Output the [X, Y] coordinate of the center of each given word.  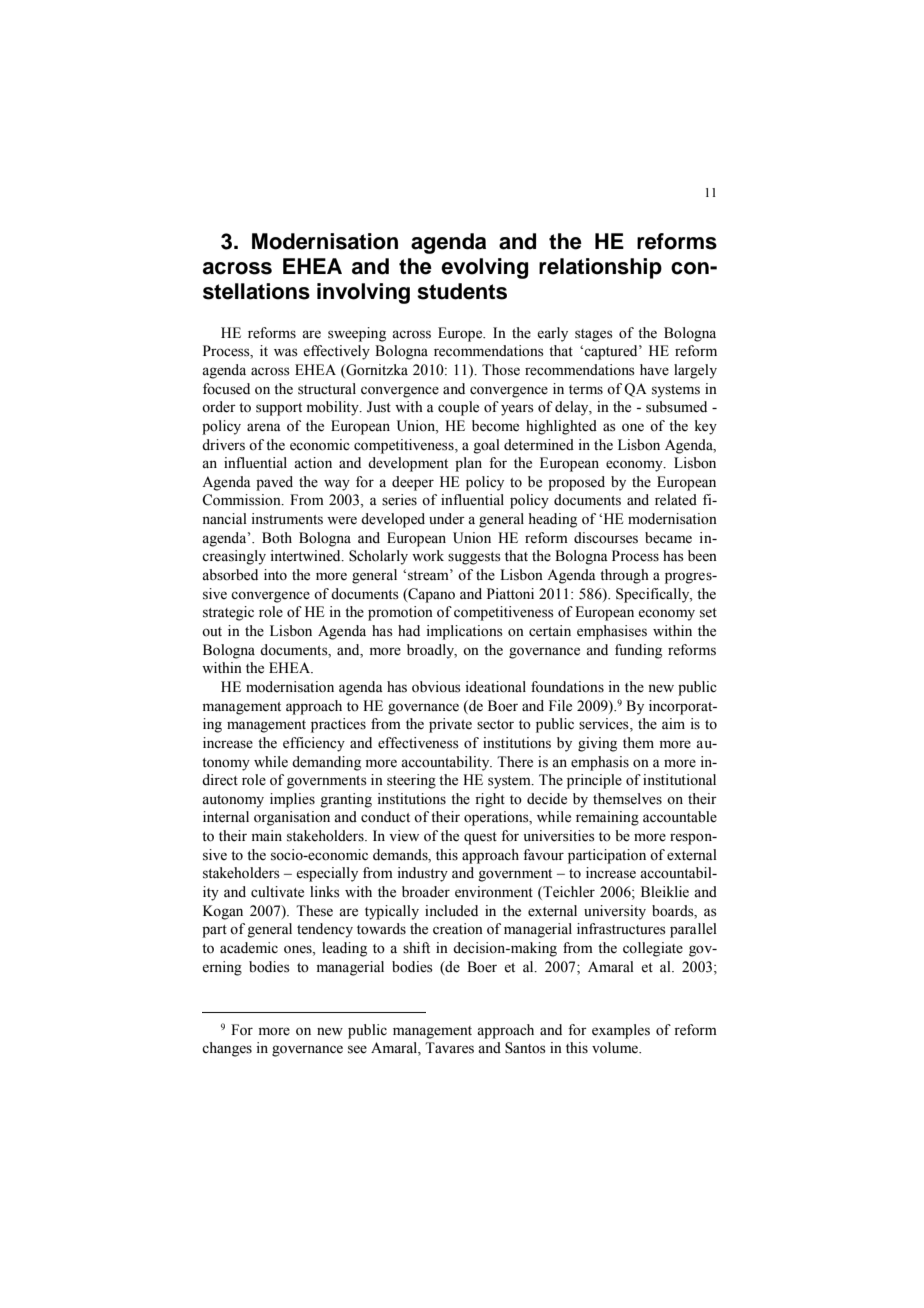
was [286, 352]
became [668, 538]
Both [277, 538]
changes [227, 1049]
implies [292, 800]
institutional [679, 780]
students [462, 291]
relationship [600, 268]
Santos [525, 1048]
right [490, 800]
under [447, 519]
